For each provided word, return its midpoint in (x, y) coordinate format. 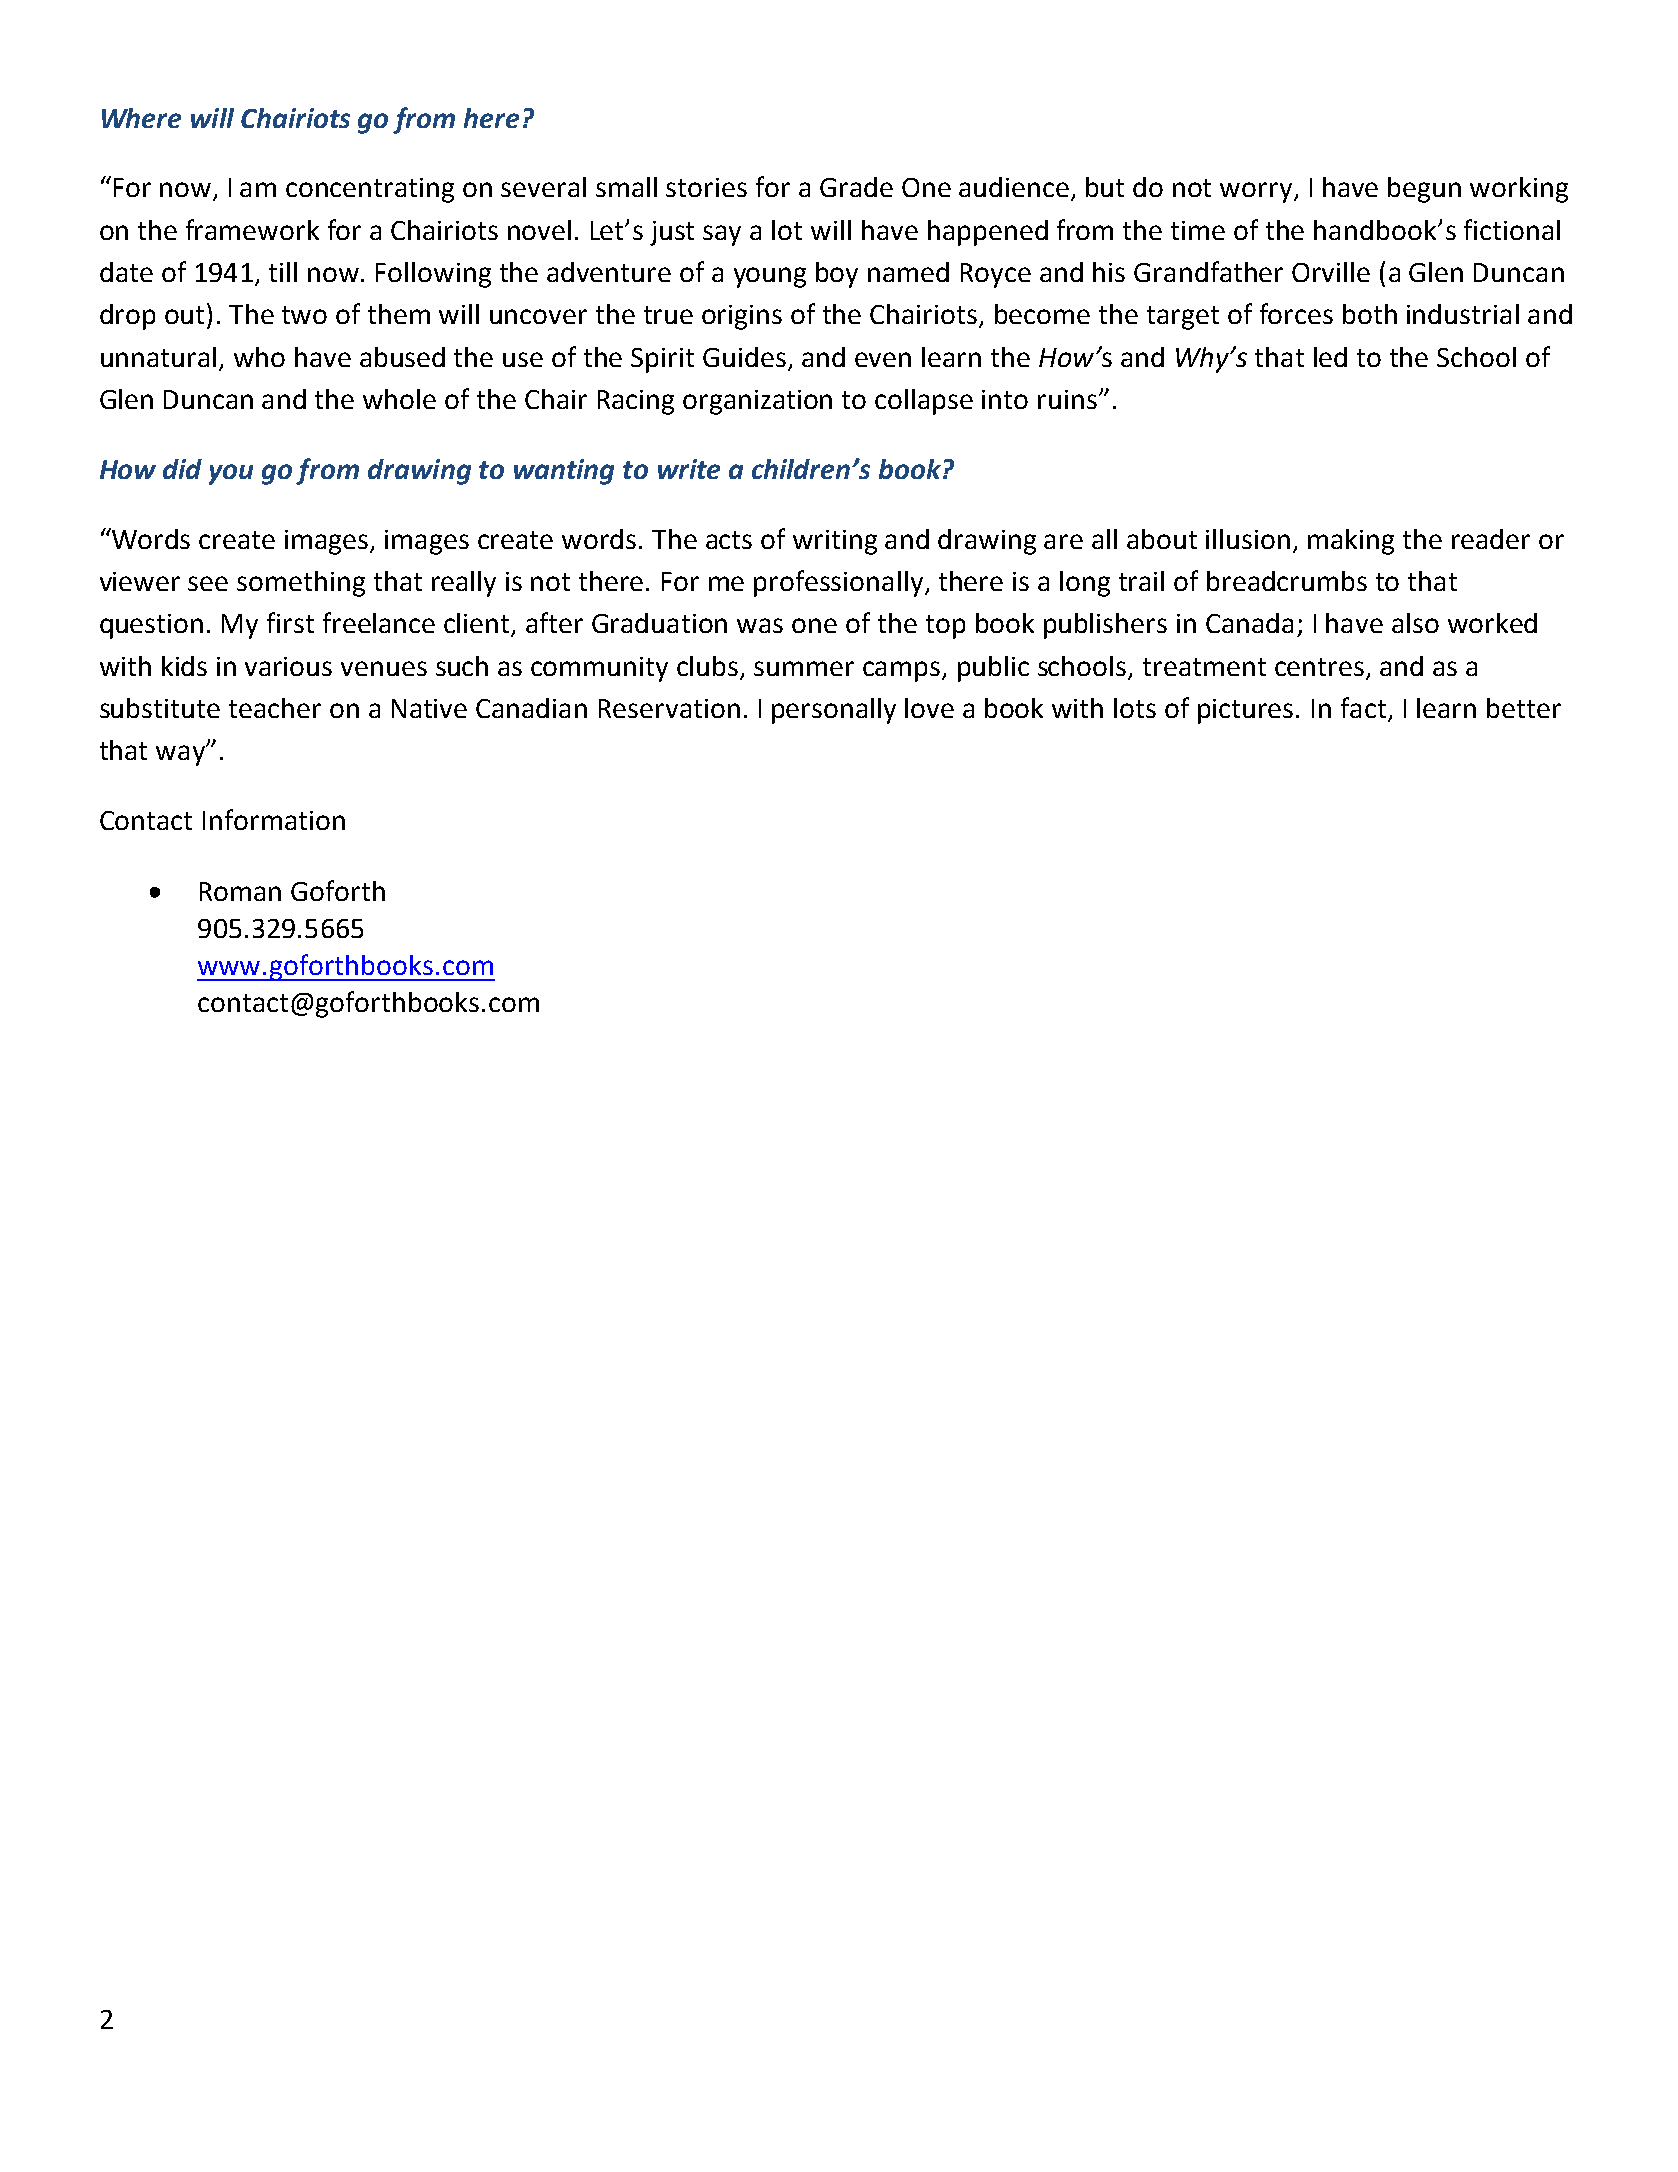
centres (1319, 667)
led (1330, 357)
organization (757, 402)
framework (252, 229)
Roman (240, 891)
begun (1424, 190)
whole (399, 399)
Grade (856, 187)
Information (274, 819)
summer (804, 668)
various (288, 666)
